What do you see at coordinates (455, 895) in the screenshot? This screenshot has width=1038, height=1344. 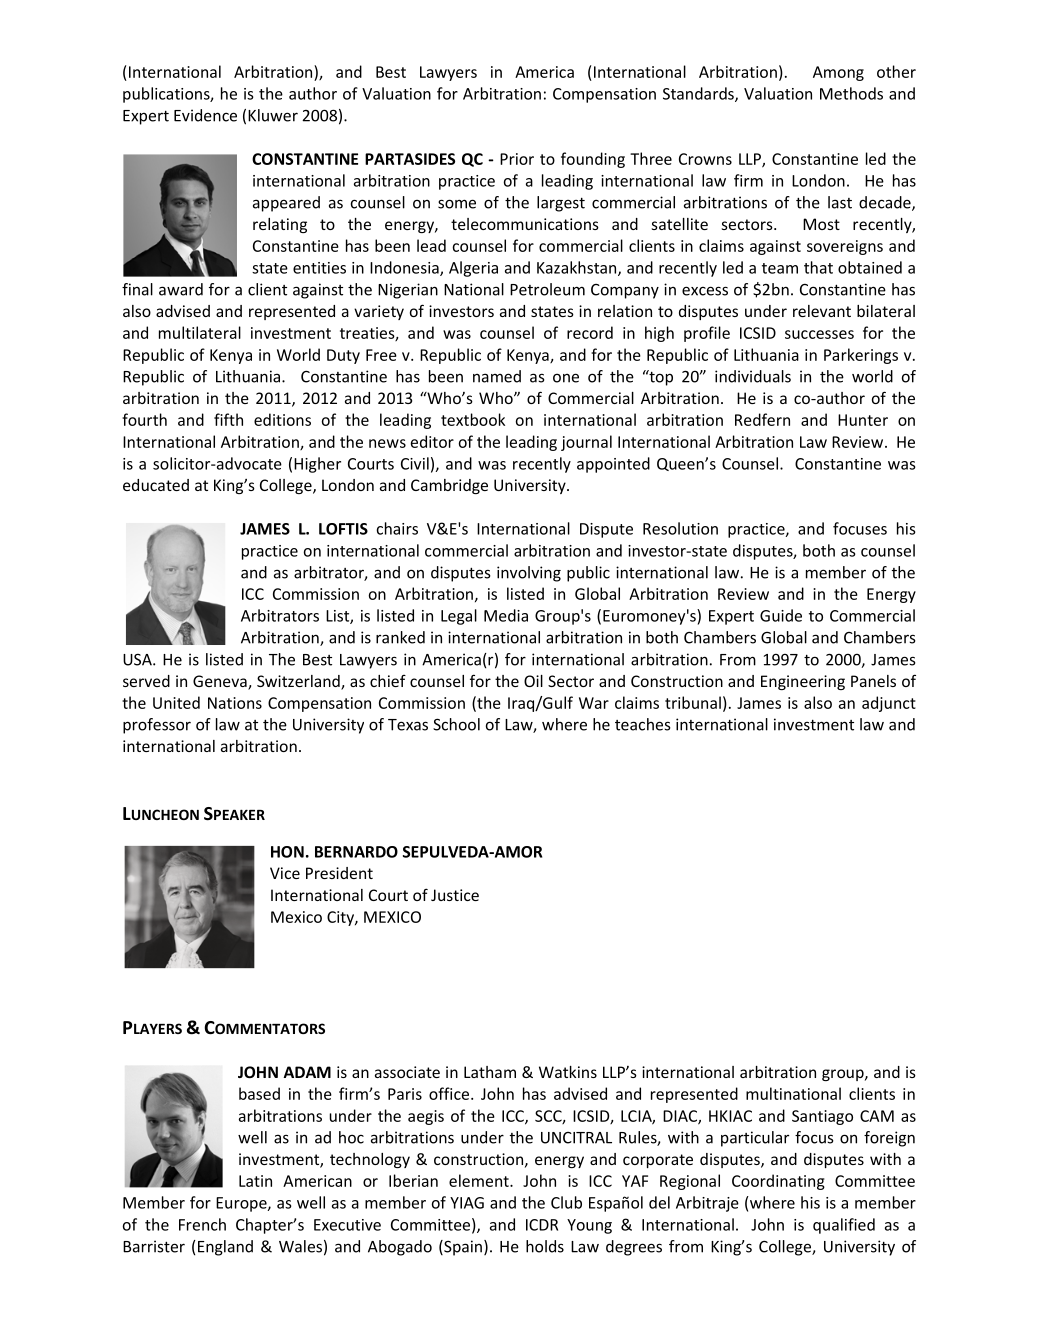 I see `Justice` at bounding box center [455, 895].
